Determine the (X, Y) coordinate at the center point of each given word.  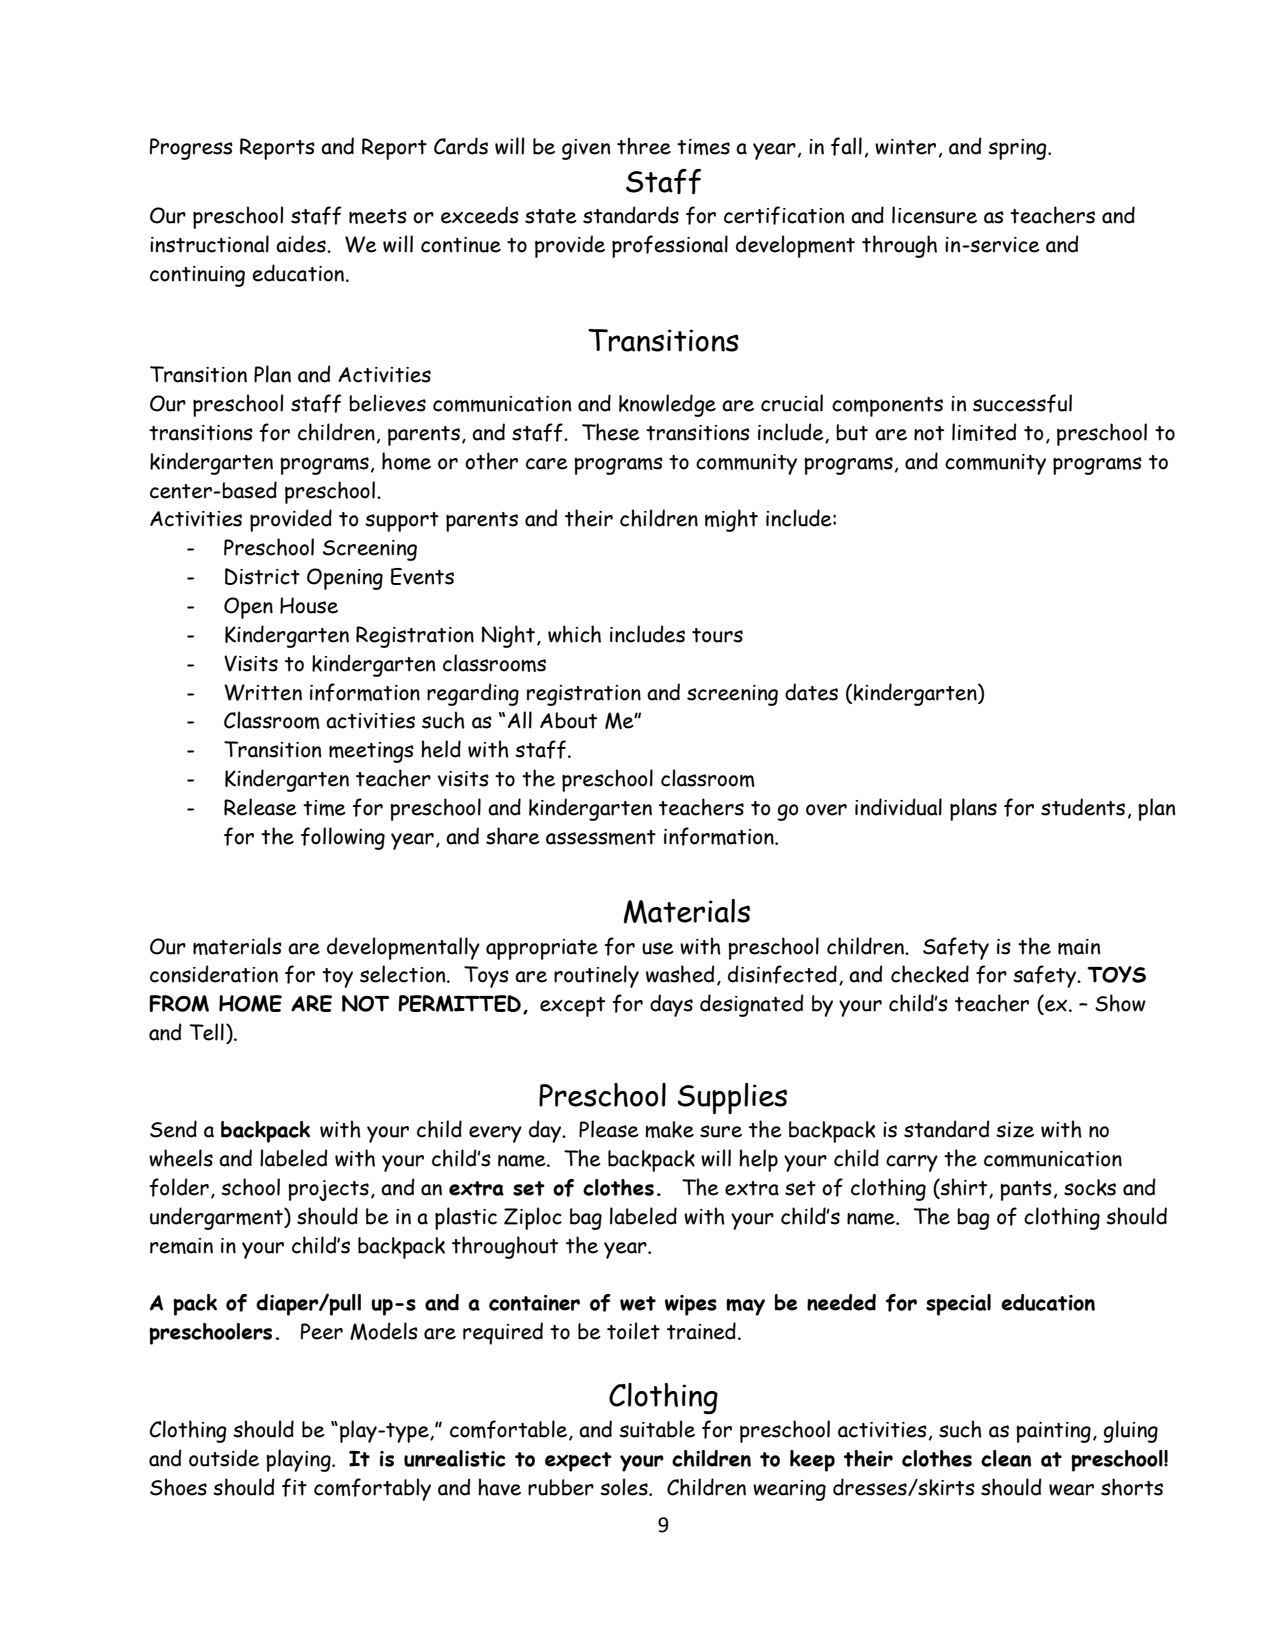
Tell (206, 1032)
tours (717, 635)
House (309, 605)
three (644, 146)
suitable (657, 1429)
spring (1018, 149)
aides (302, 244)
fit (294, 1487)
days (671, 1005)
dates (811, 692)
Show (1120, 1003)
